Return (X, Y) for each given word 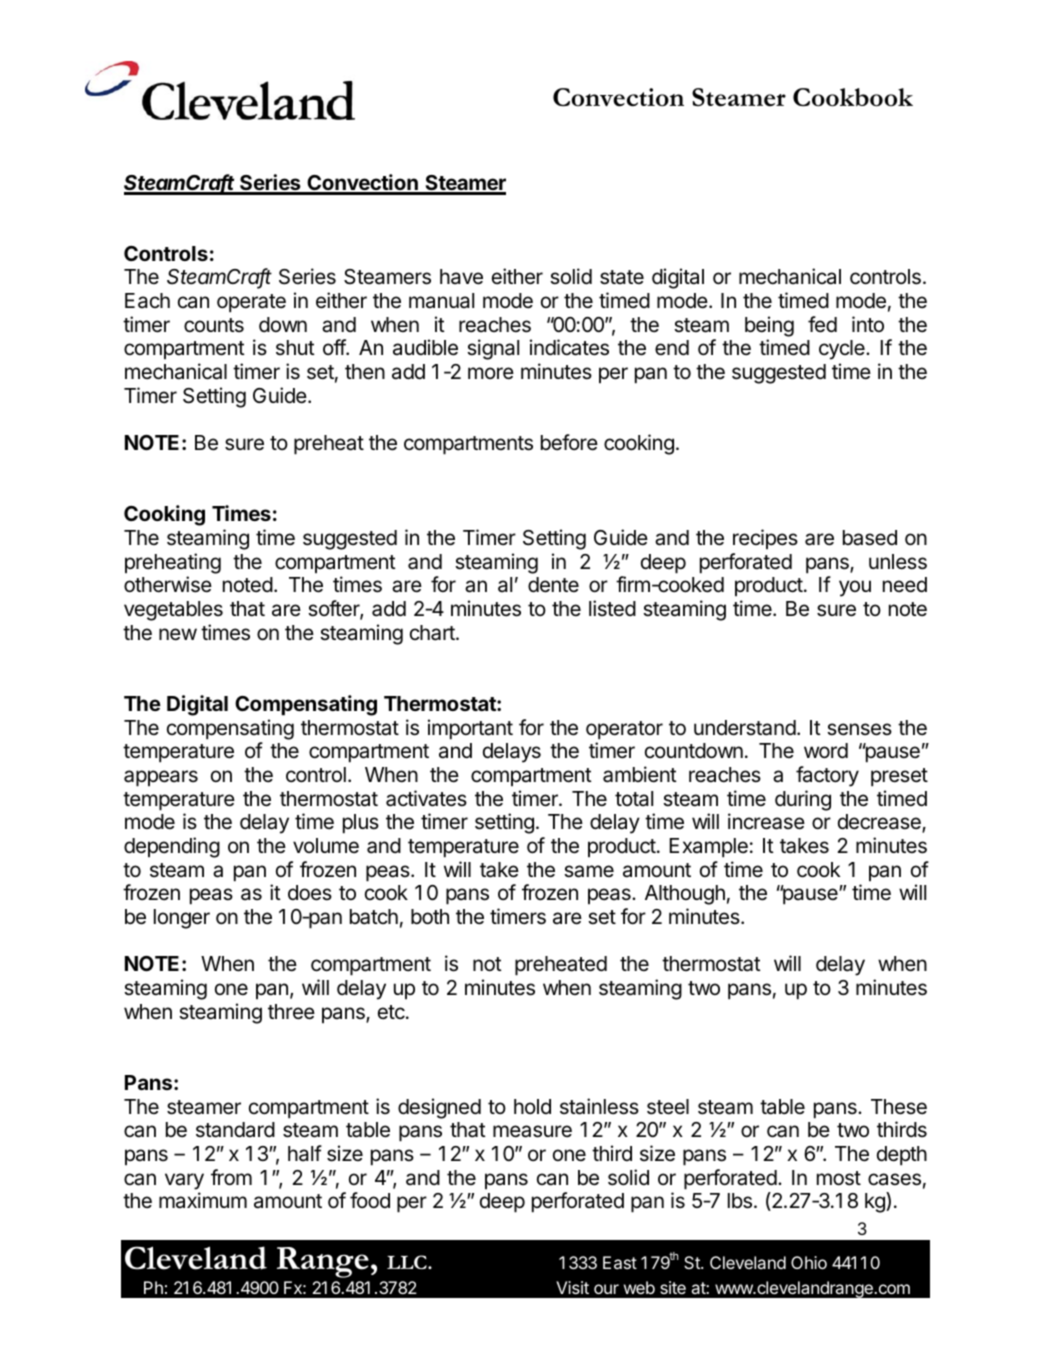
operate (251, 303)
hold (532, 1106)
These (899, 1107)
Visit (572, 1287)
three (291, 1012)
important (470, 729)
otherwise (168, 584)
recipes (765, 539)
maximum (203, 1200)
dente (553, 585)
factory (827, 776)
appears (161, 778)
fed (822, 324)
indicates (569, 347)
